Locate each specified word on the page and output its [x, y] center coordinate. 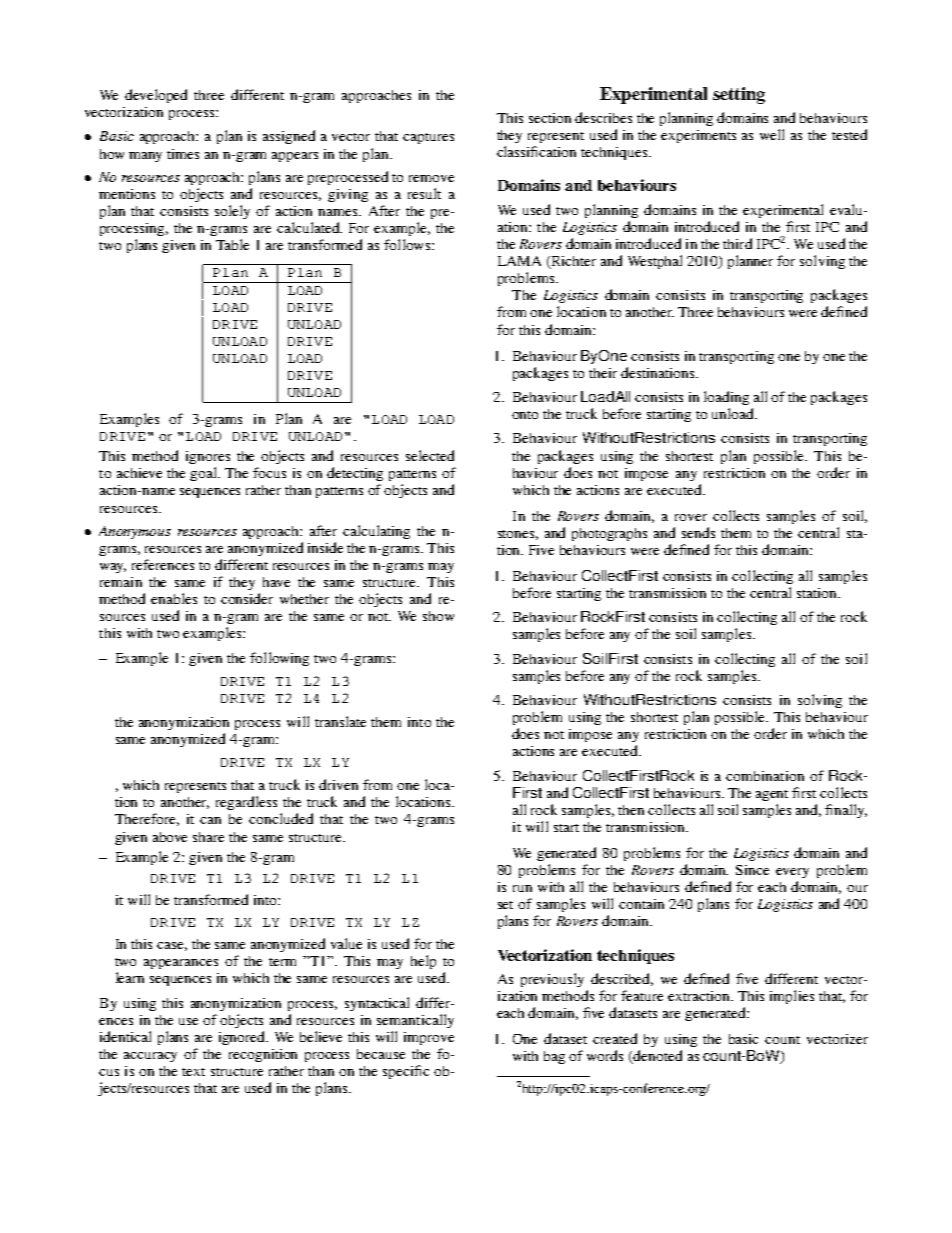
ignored [243, 1038]
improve [429, 1038]
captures [428, 138]
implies [792, 997]
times [183, 154]
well [772, 134]
